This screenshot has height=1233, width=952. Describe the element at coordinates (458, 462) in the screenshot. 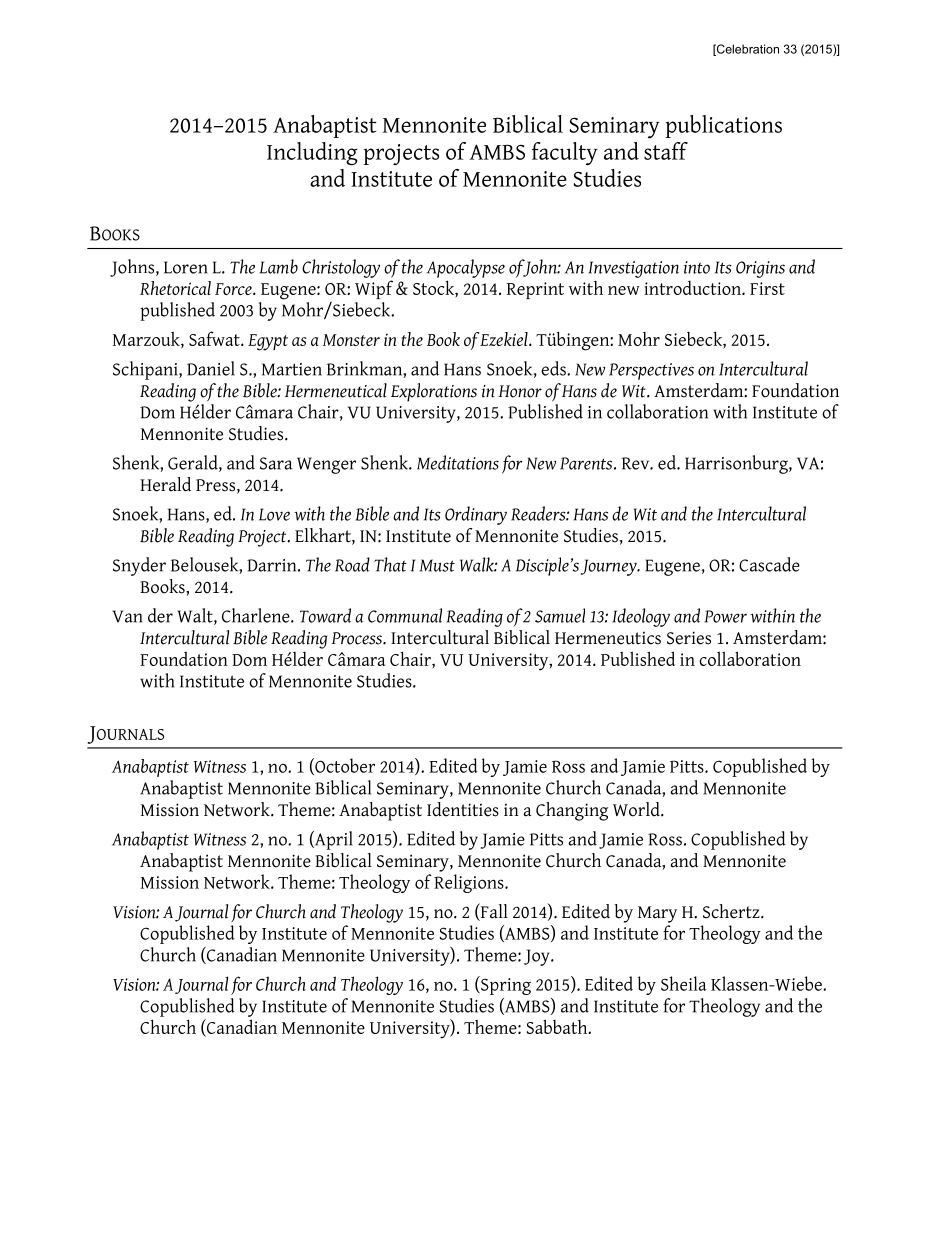

I see `Meditations` at that location.
